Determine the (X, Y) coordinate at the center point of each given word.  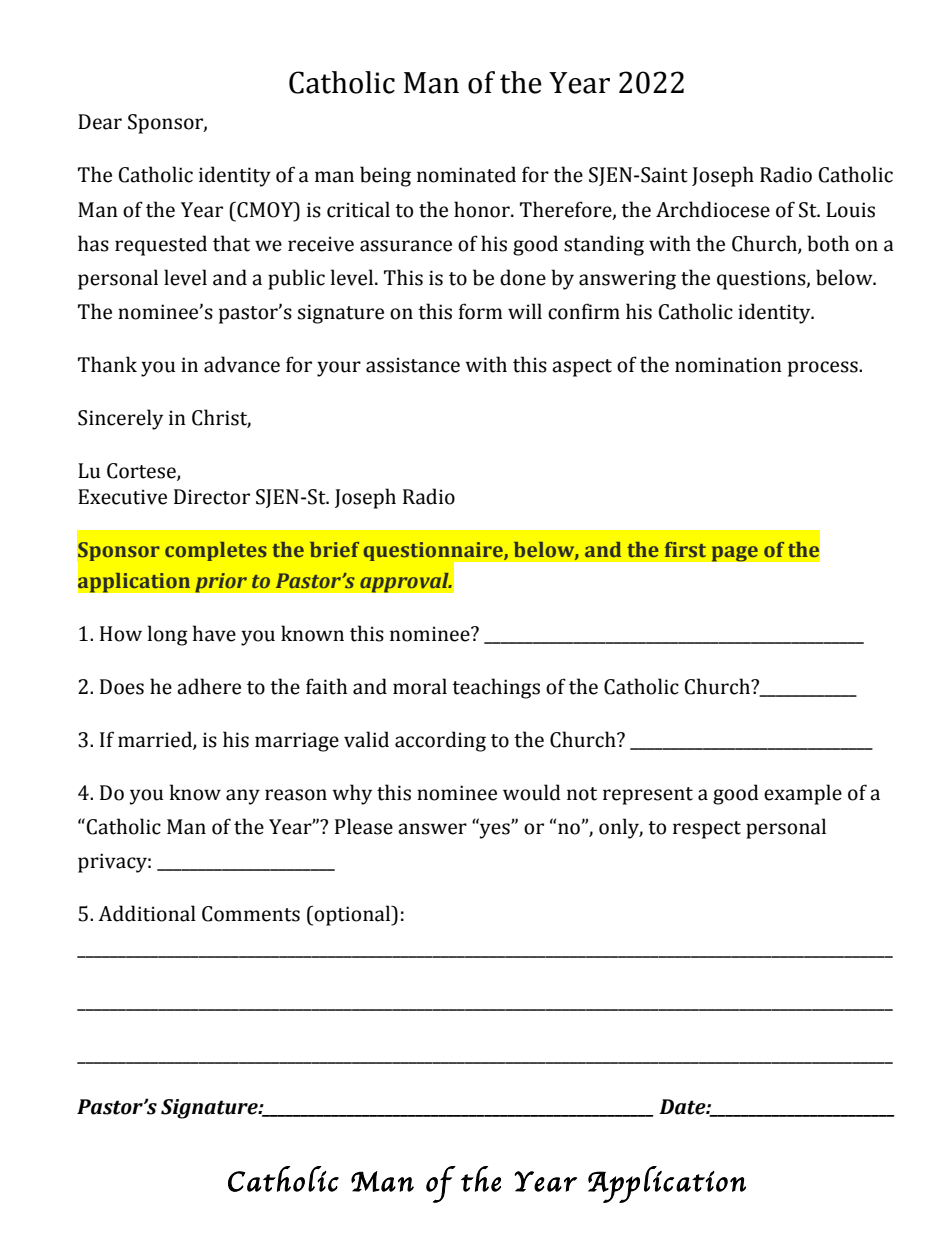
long (168, 635)
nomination (728, 365)
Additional (147, 913)
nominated (466, 174)
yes (495, 830)
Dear (100, 122)
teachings (496, 688)
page (734, 554)
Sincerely (120, 419)
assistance (413, 365)
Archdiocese (713, 209)
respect (707, 830)
